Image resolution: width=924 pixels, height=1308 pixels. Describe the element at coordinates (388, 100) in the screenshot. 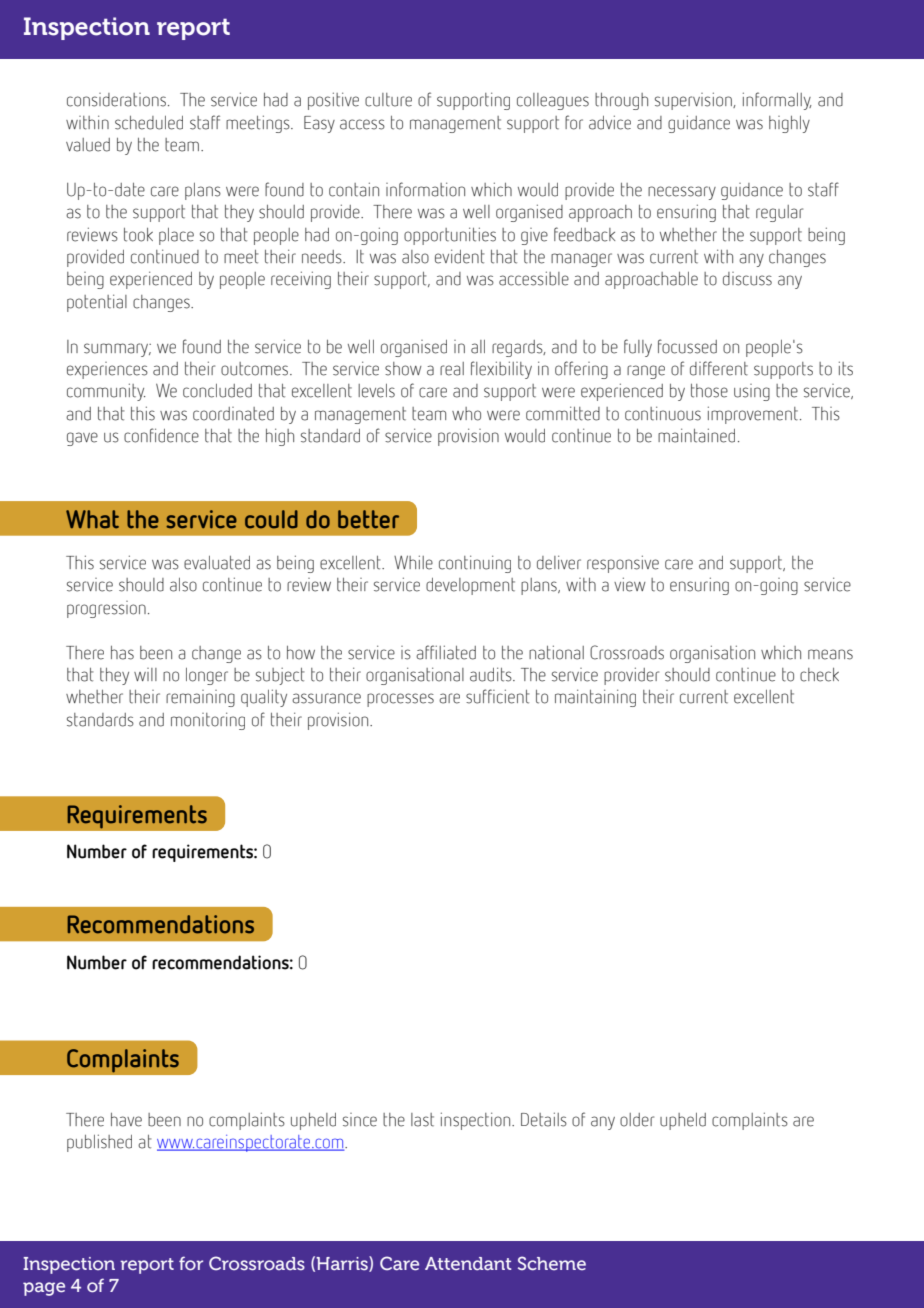

I see `culture` at that location.
